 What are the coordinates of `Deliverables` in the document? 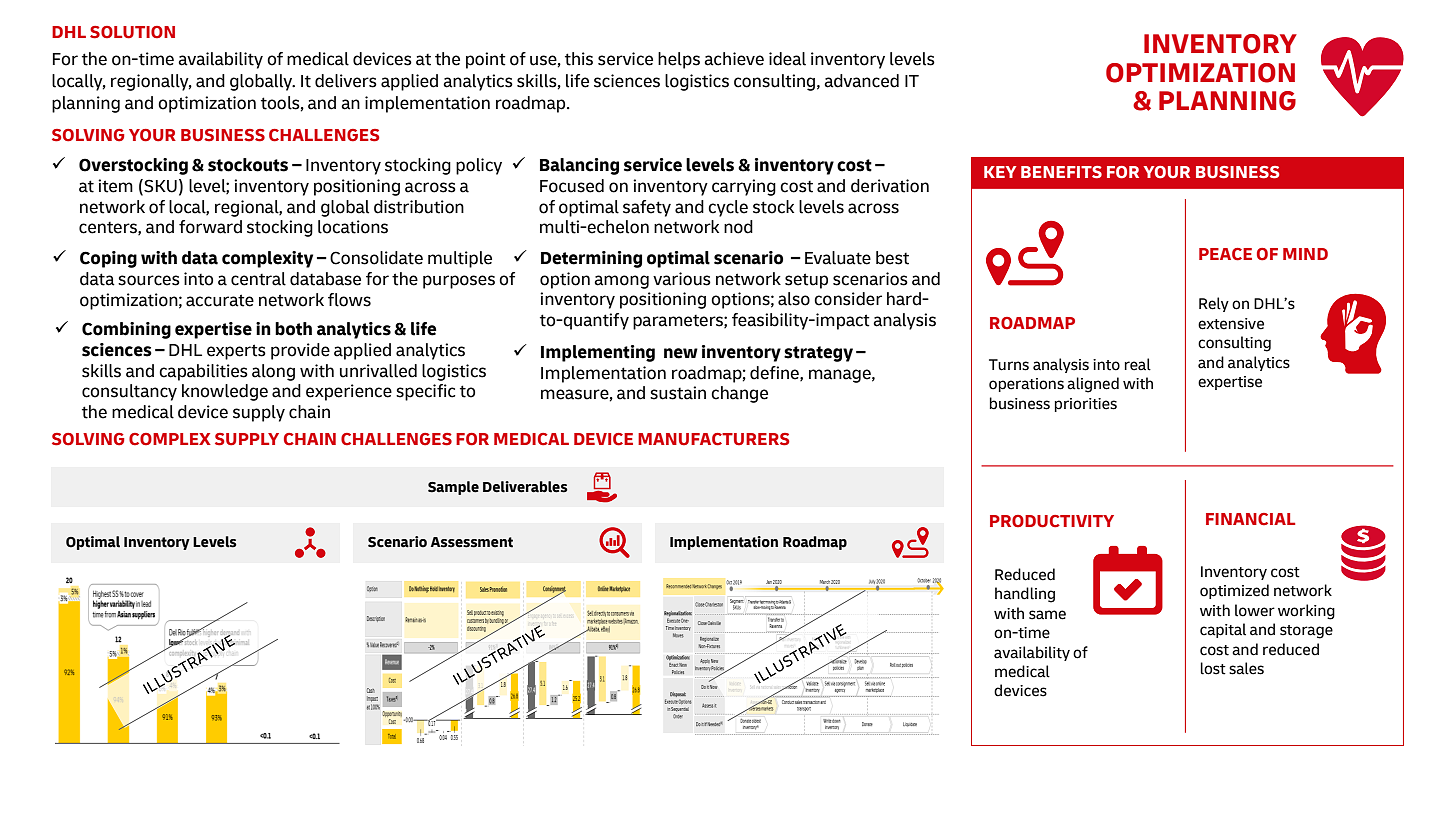 It's located at (525, 487).
